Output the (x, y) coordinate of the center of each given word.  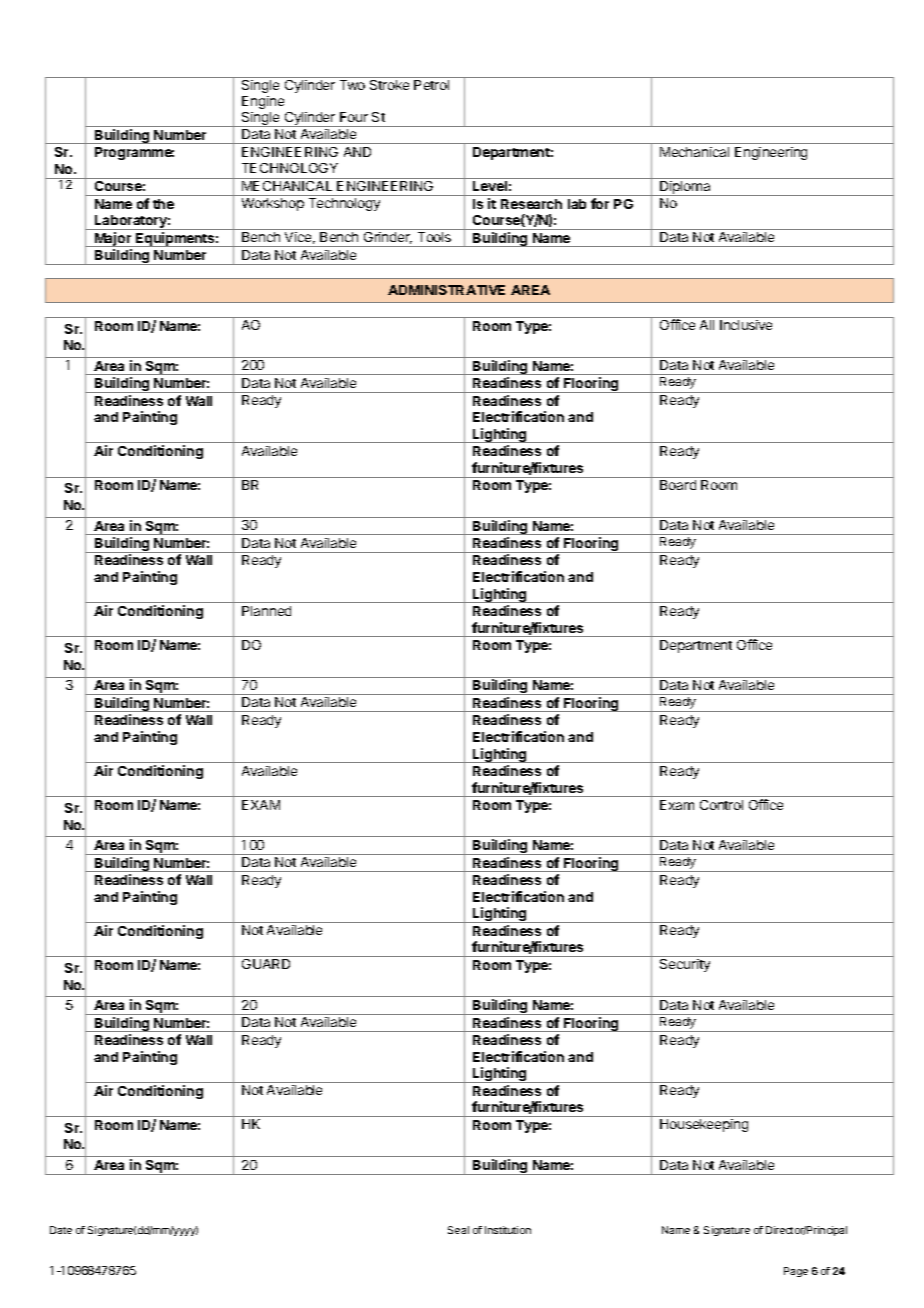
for (600, 203)
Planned (266, 611)
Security (685, 965)
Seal (458, 1230)
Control (721, 805)
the (163, 204)
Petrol (431, 85)
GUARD (266, 964)
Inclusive (746, 325)
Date (61, 1230)
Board (678, 485)
